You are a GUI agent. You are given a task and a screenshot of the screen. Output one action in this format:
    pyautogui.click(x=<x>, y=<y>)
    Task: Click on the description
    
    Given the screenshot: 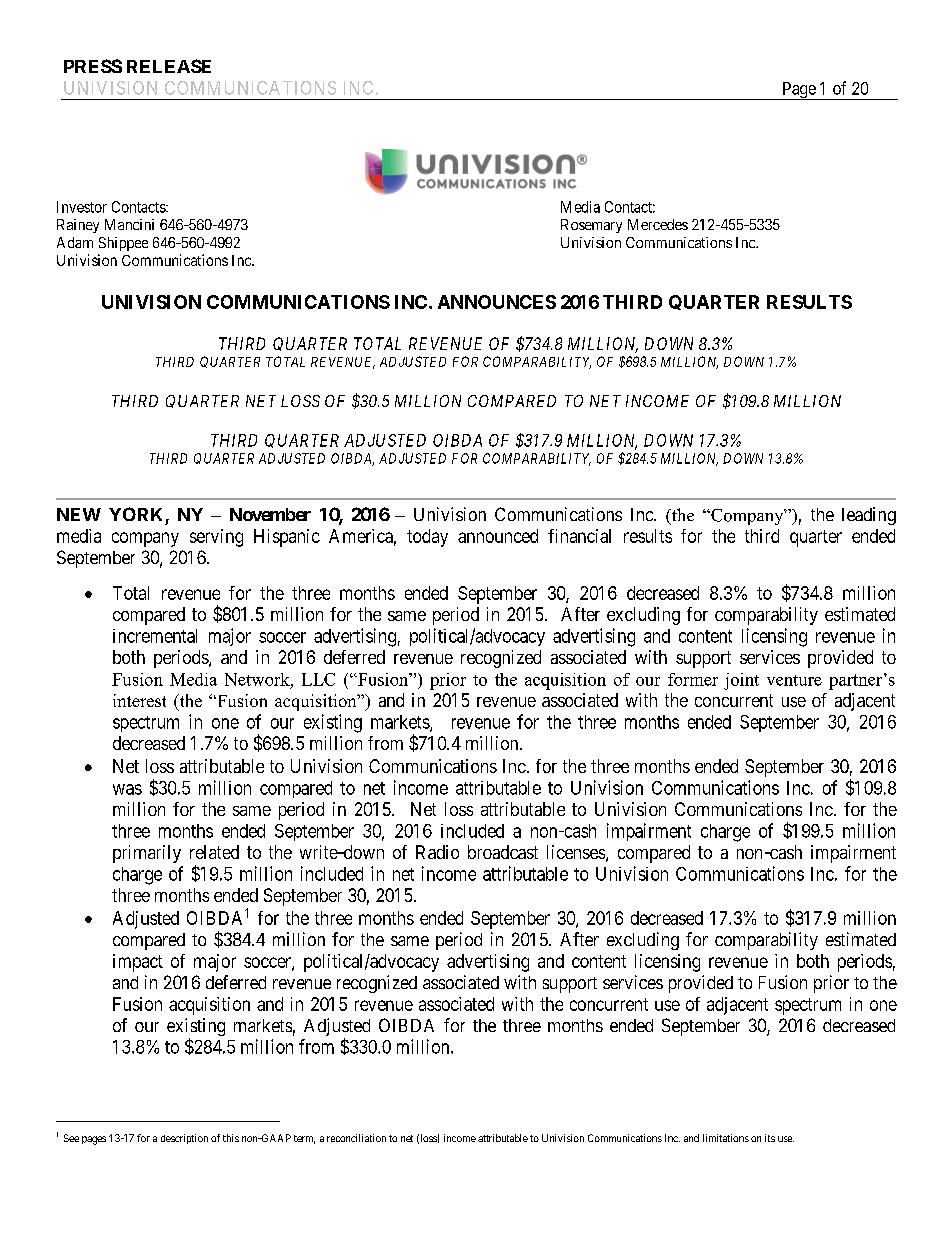 What is the action you would take?
    pyautogui.click(x=184, y=1139)
